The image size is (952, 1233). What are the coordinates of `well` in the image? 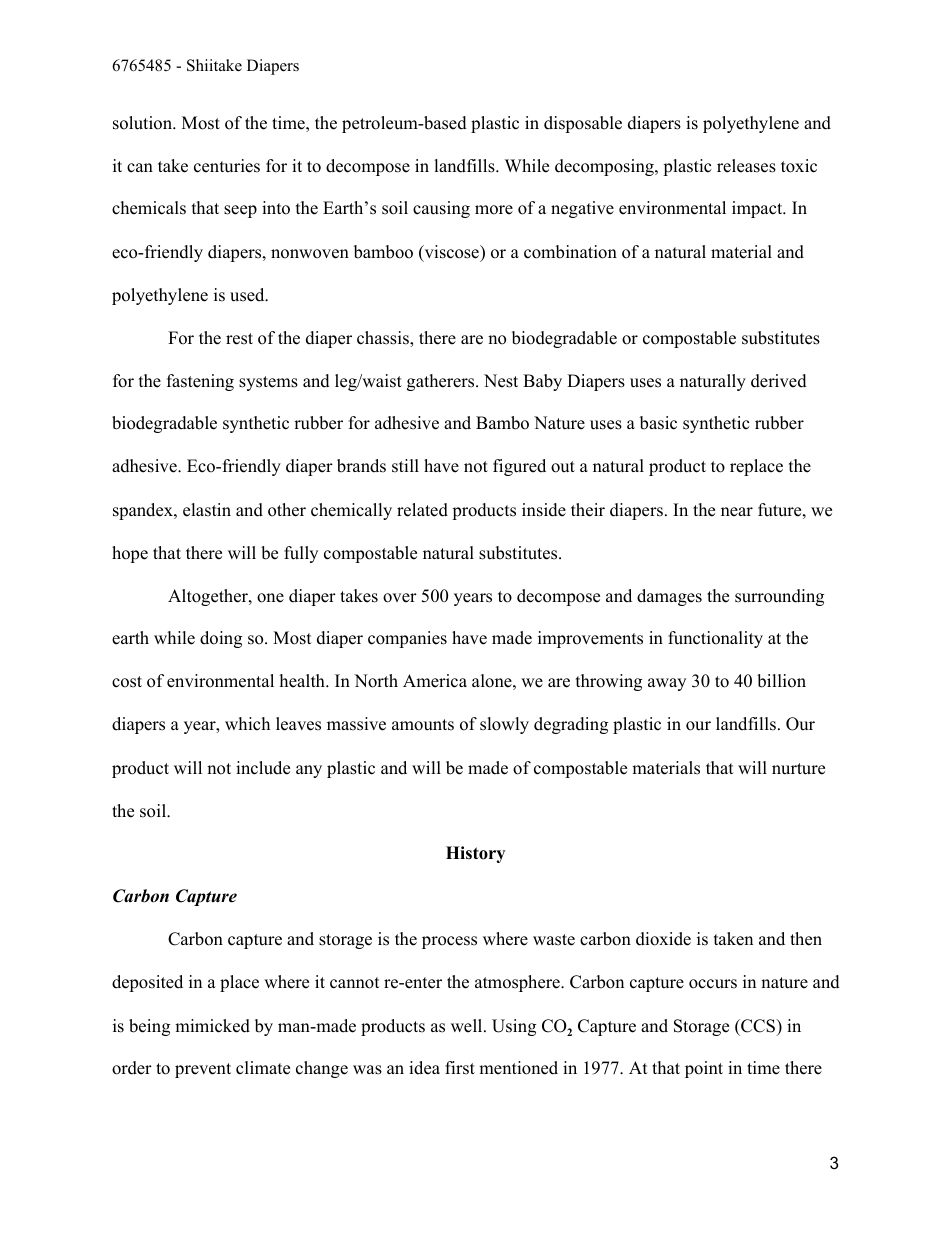 It's located at (466, 1026).
